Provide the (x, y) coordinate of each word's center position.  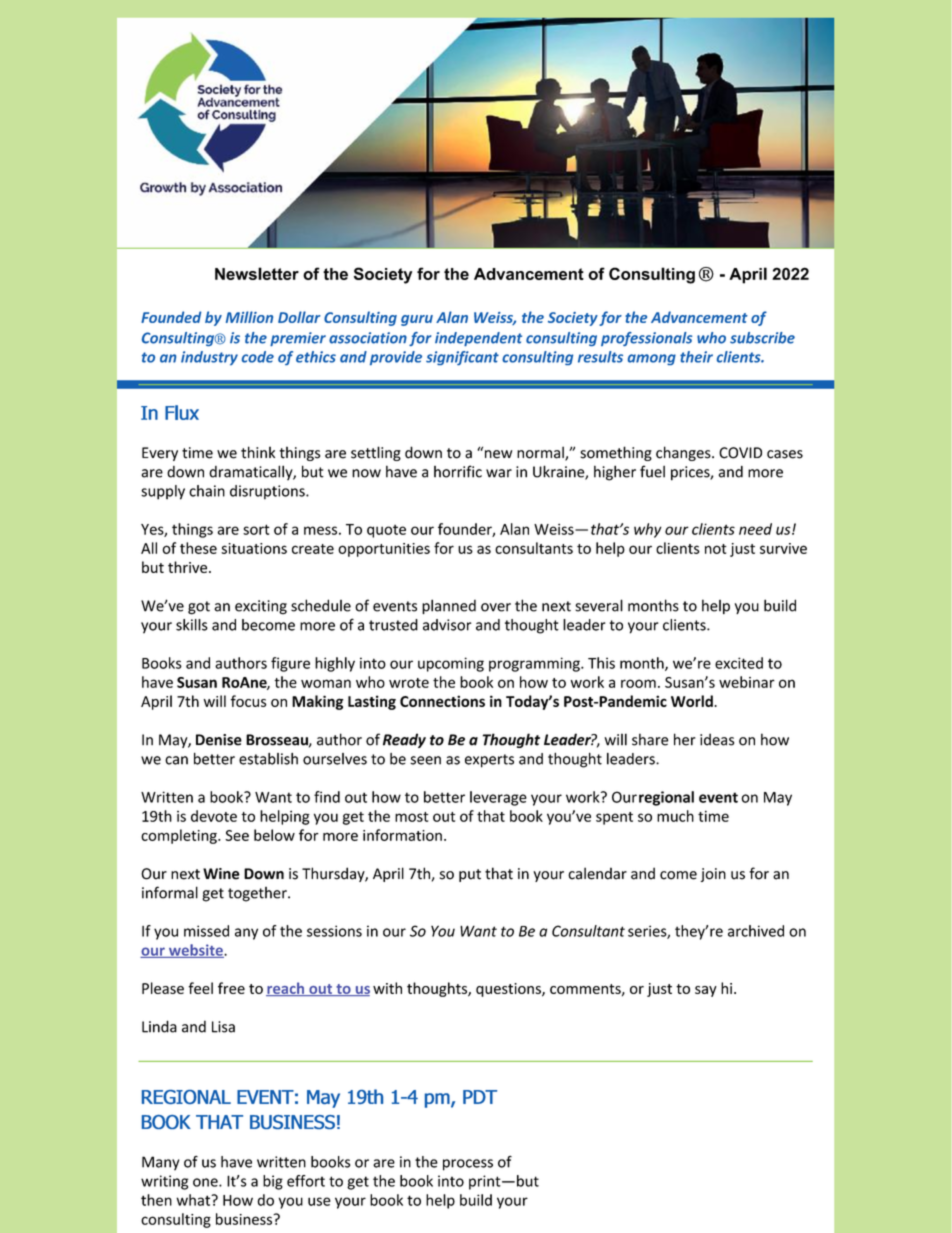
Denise (219, 740)
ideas (717, 739)
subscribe (762, 338)
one (206, 1182)
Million (249, 317)
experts (489, 761)
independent (478, 339)
